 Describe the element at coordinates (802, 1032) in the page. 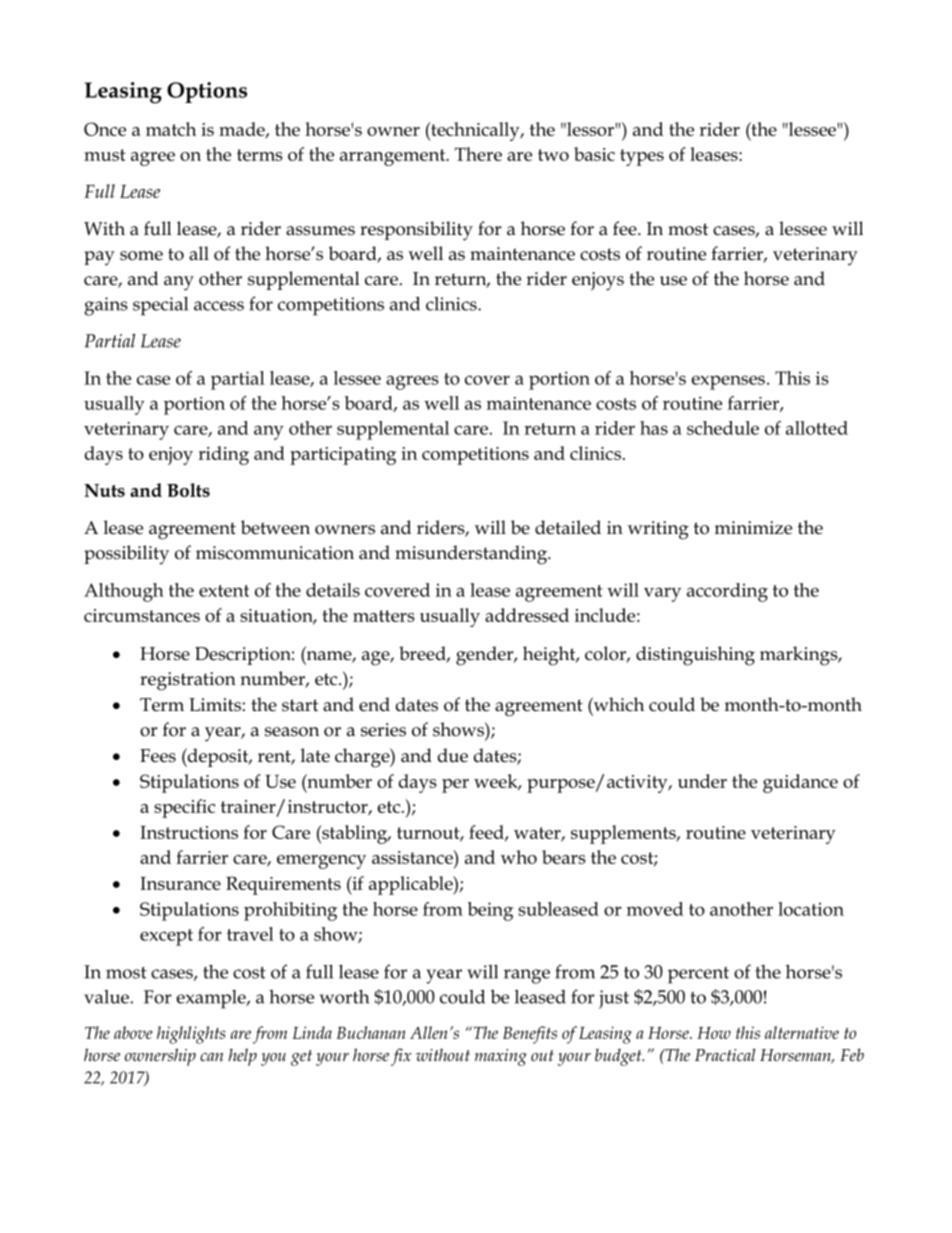

I see `alternative` at that location.
